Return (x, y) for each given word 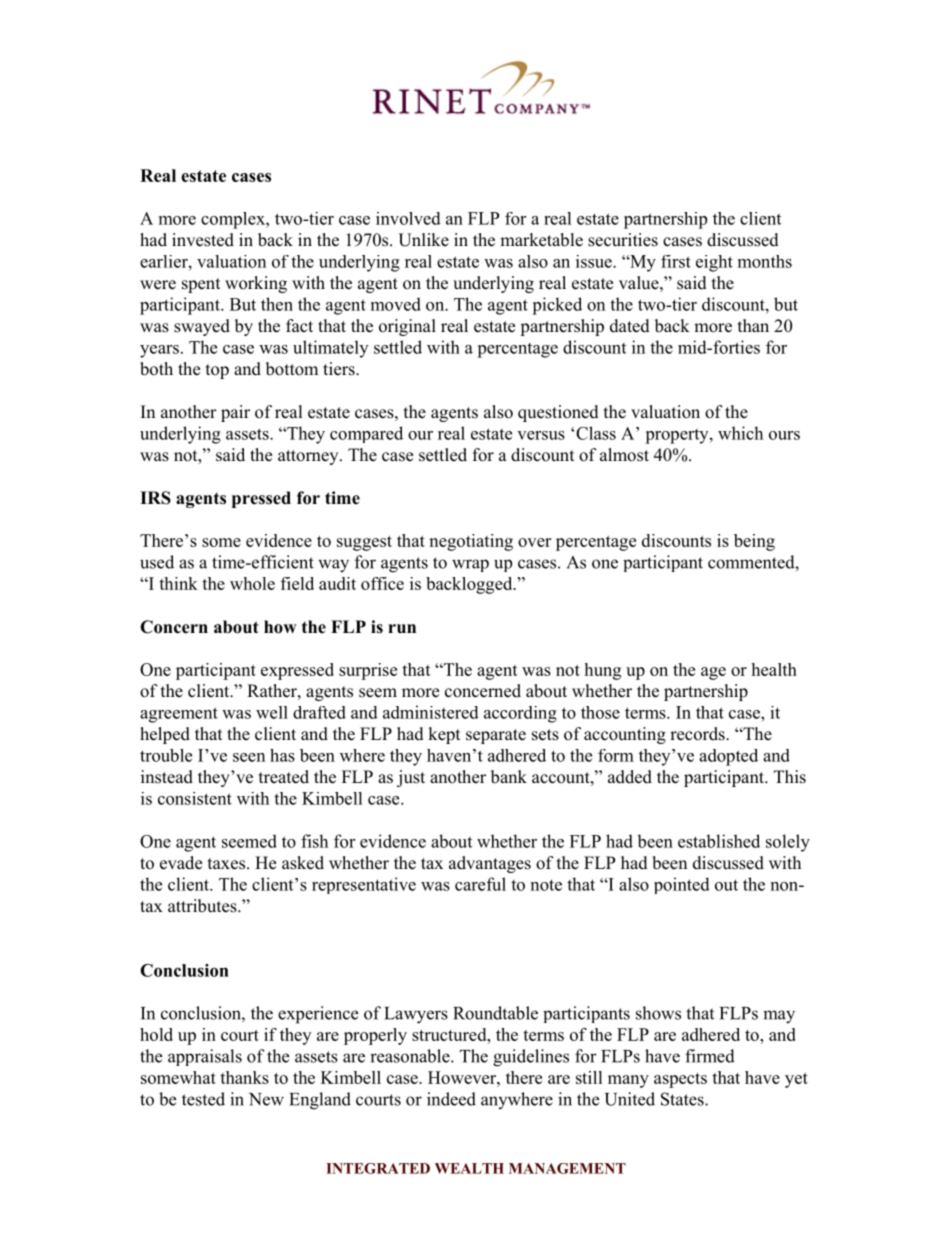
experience (318, 1015)
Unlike (423, 240)
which (740, 433)
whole (252, 583)
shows (658, 1013)
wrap (470, 565)
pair (235, 413)
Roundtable (495, 1013)
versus (541, 435)
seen (249, 757)
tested (203, 1099)
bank (509, 777)
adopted (728, 757)
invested (203, 240)
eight (714, 263)
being (754, 542)
